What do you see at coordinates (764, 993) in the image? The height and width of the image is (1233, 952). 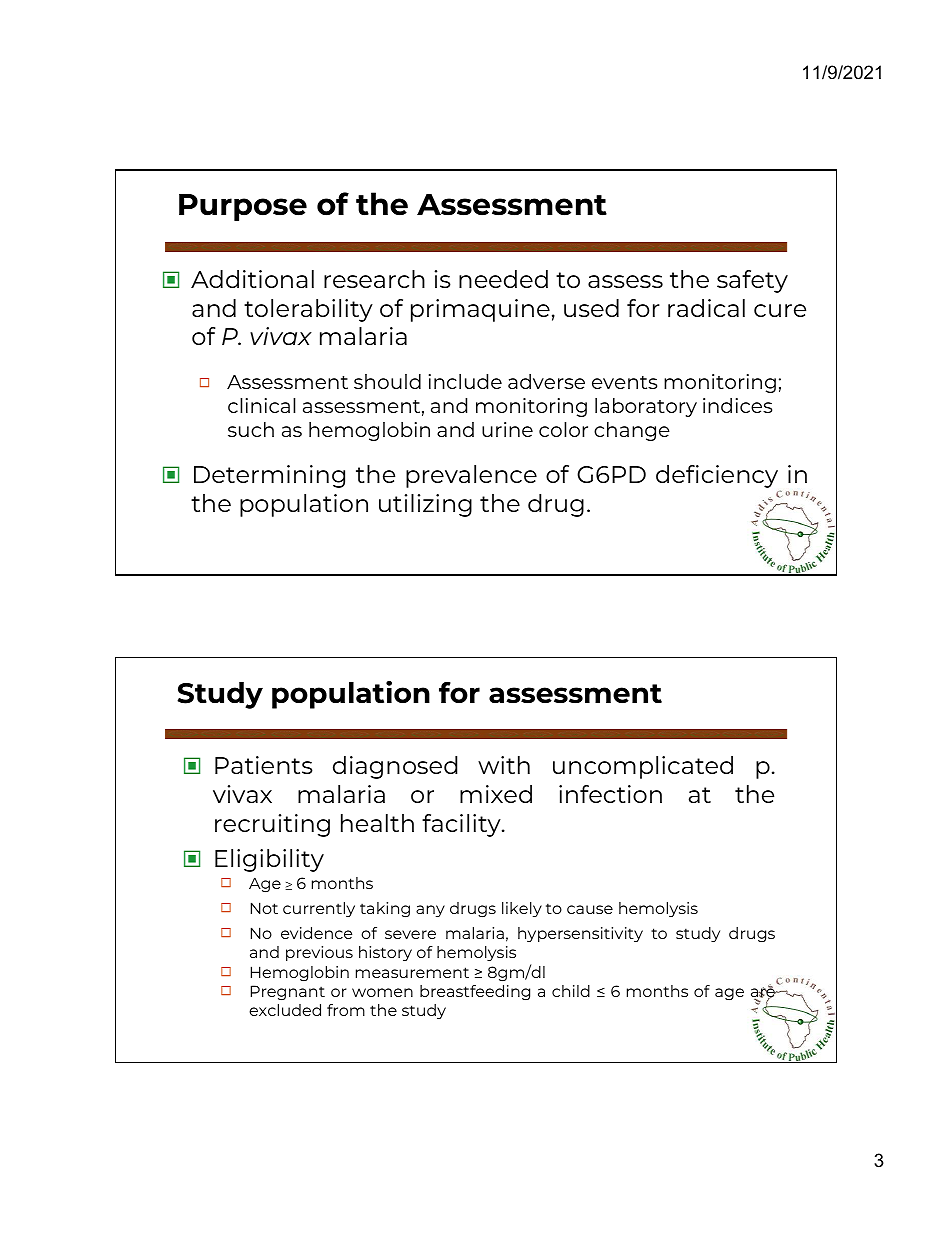 I see `are` at bounding box center [764, 993].
